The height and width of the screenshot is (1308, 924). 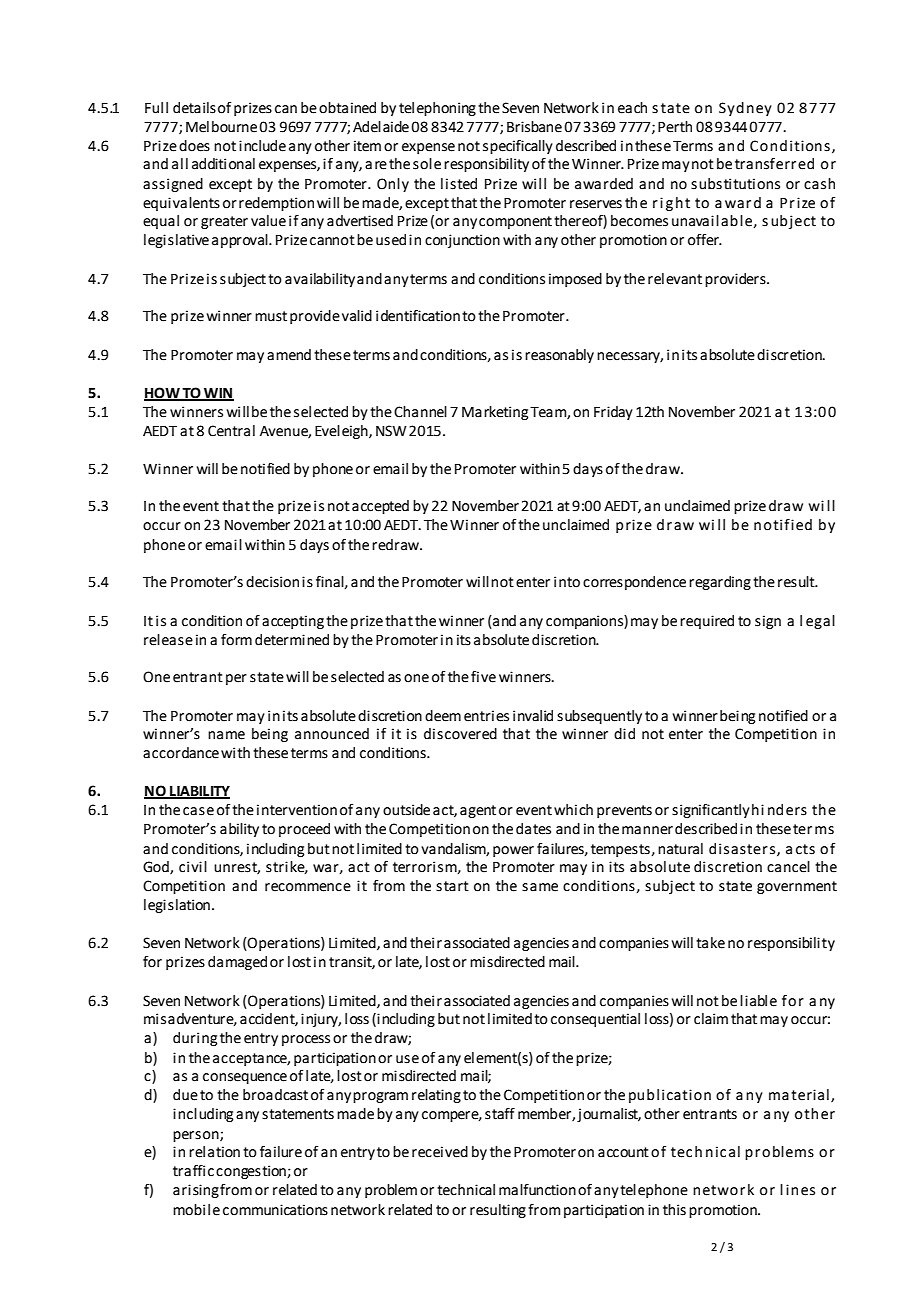 I want to click on Sydney, so click(x=745, y=109).
